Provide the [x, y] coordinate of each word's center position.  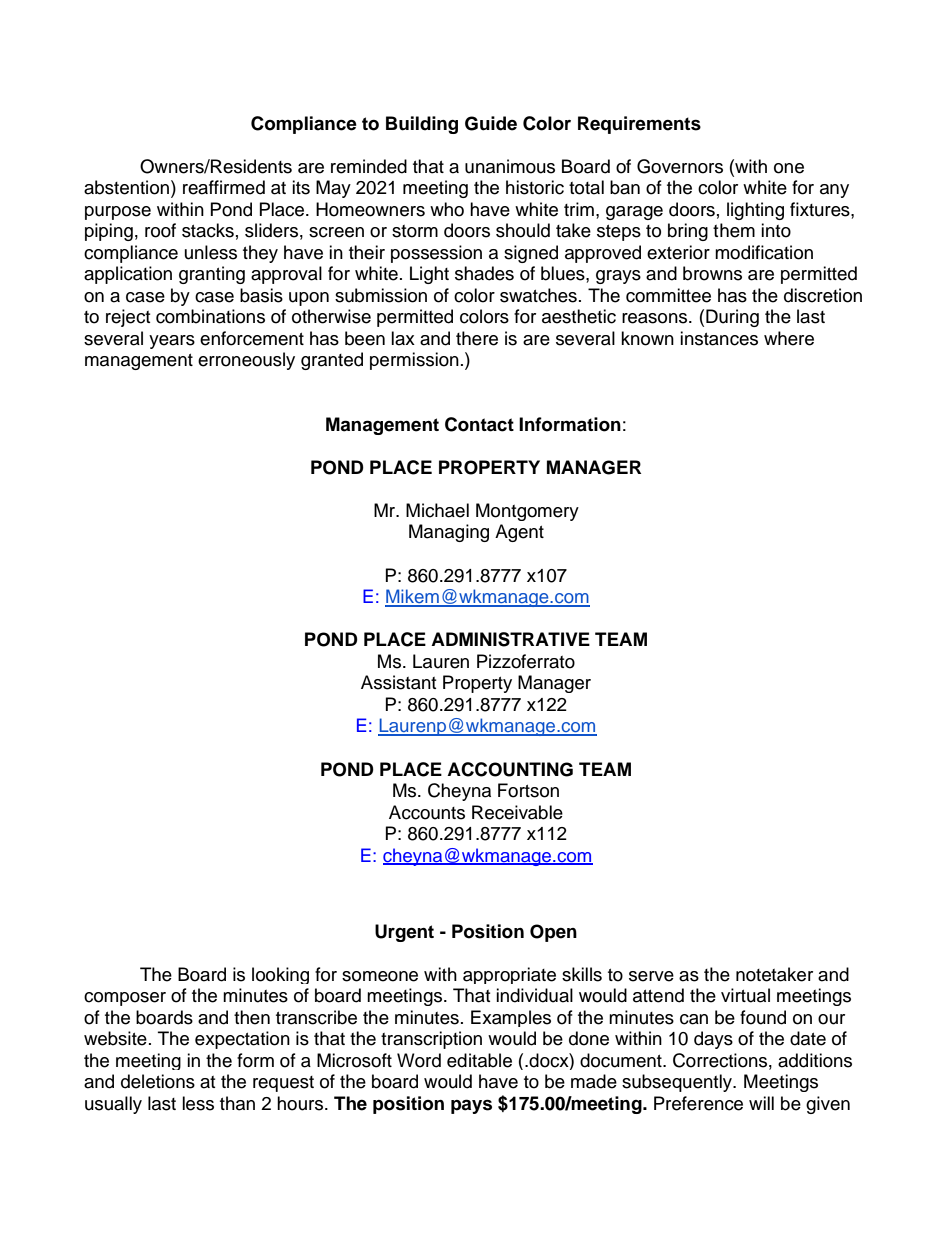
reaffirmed [224, 187]
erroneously [246, 361]
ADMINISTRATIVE [510, 639]
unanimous [510, 166]
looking [280, 975]
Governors [680, 166]
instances [719, 338]
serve [651, 976]
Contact [479, 424]
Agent [519, 533]
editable [479, 1060]
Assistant [398, 682]
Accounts [427, 812]
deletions [158, 1081]
